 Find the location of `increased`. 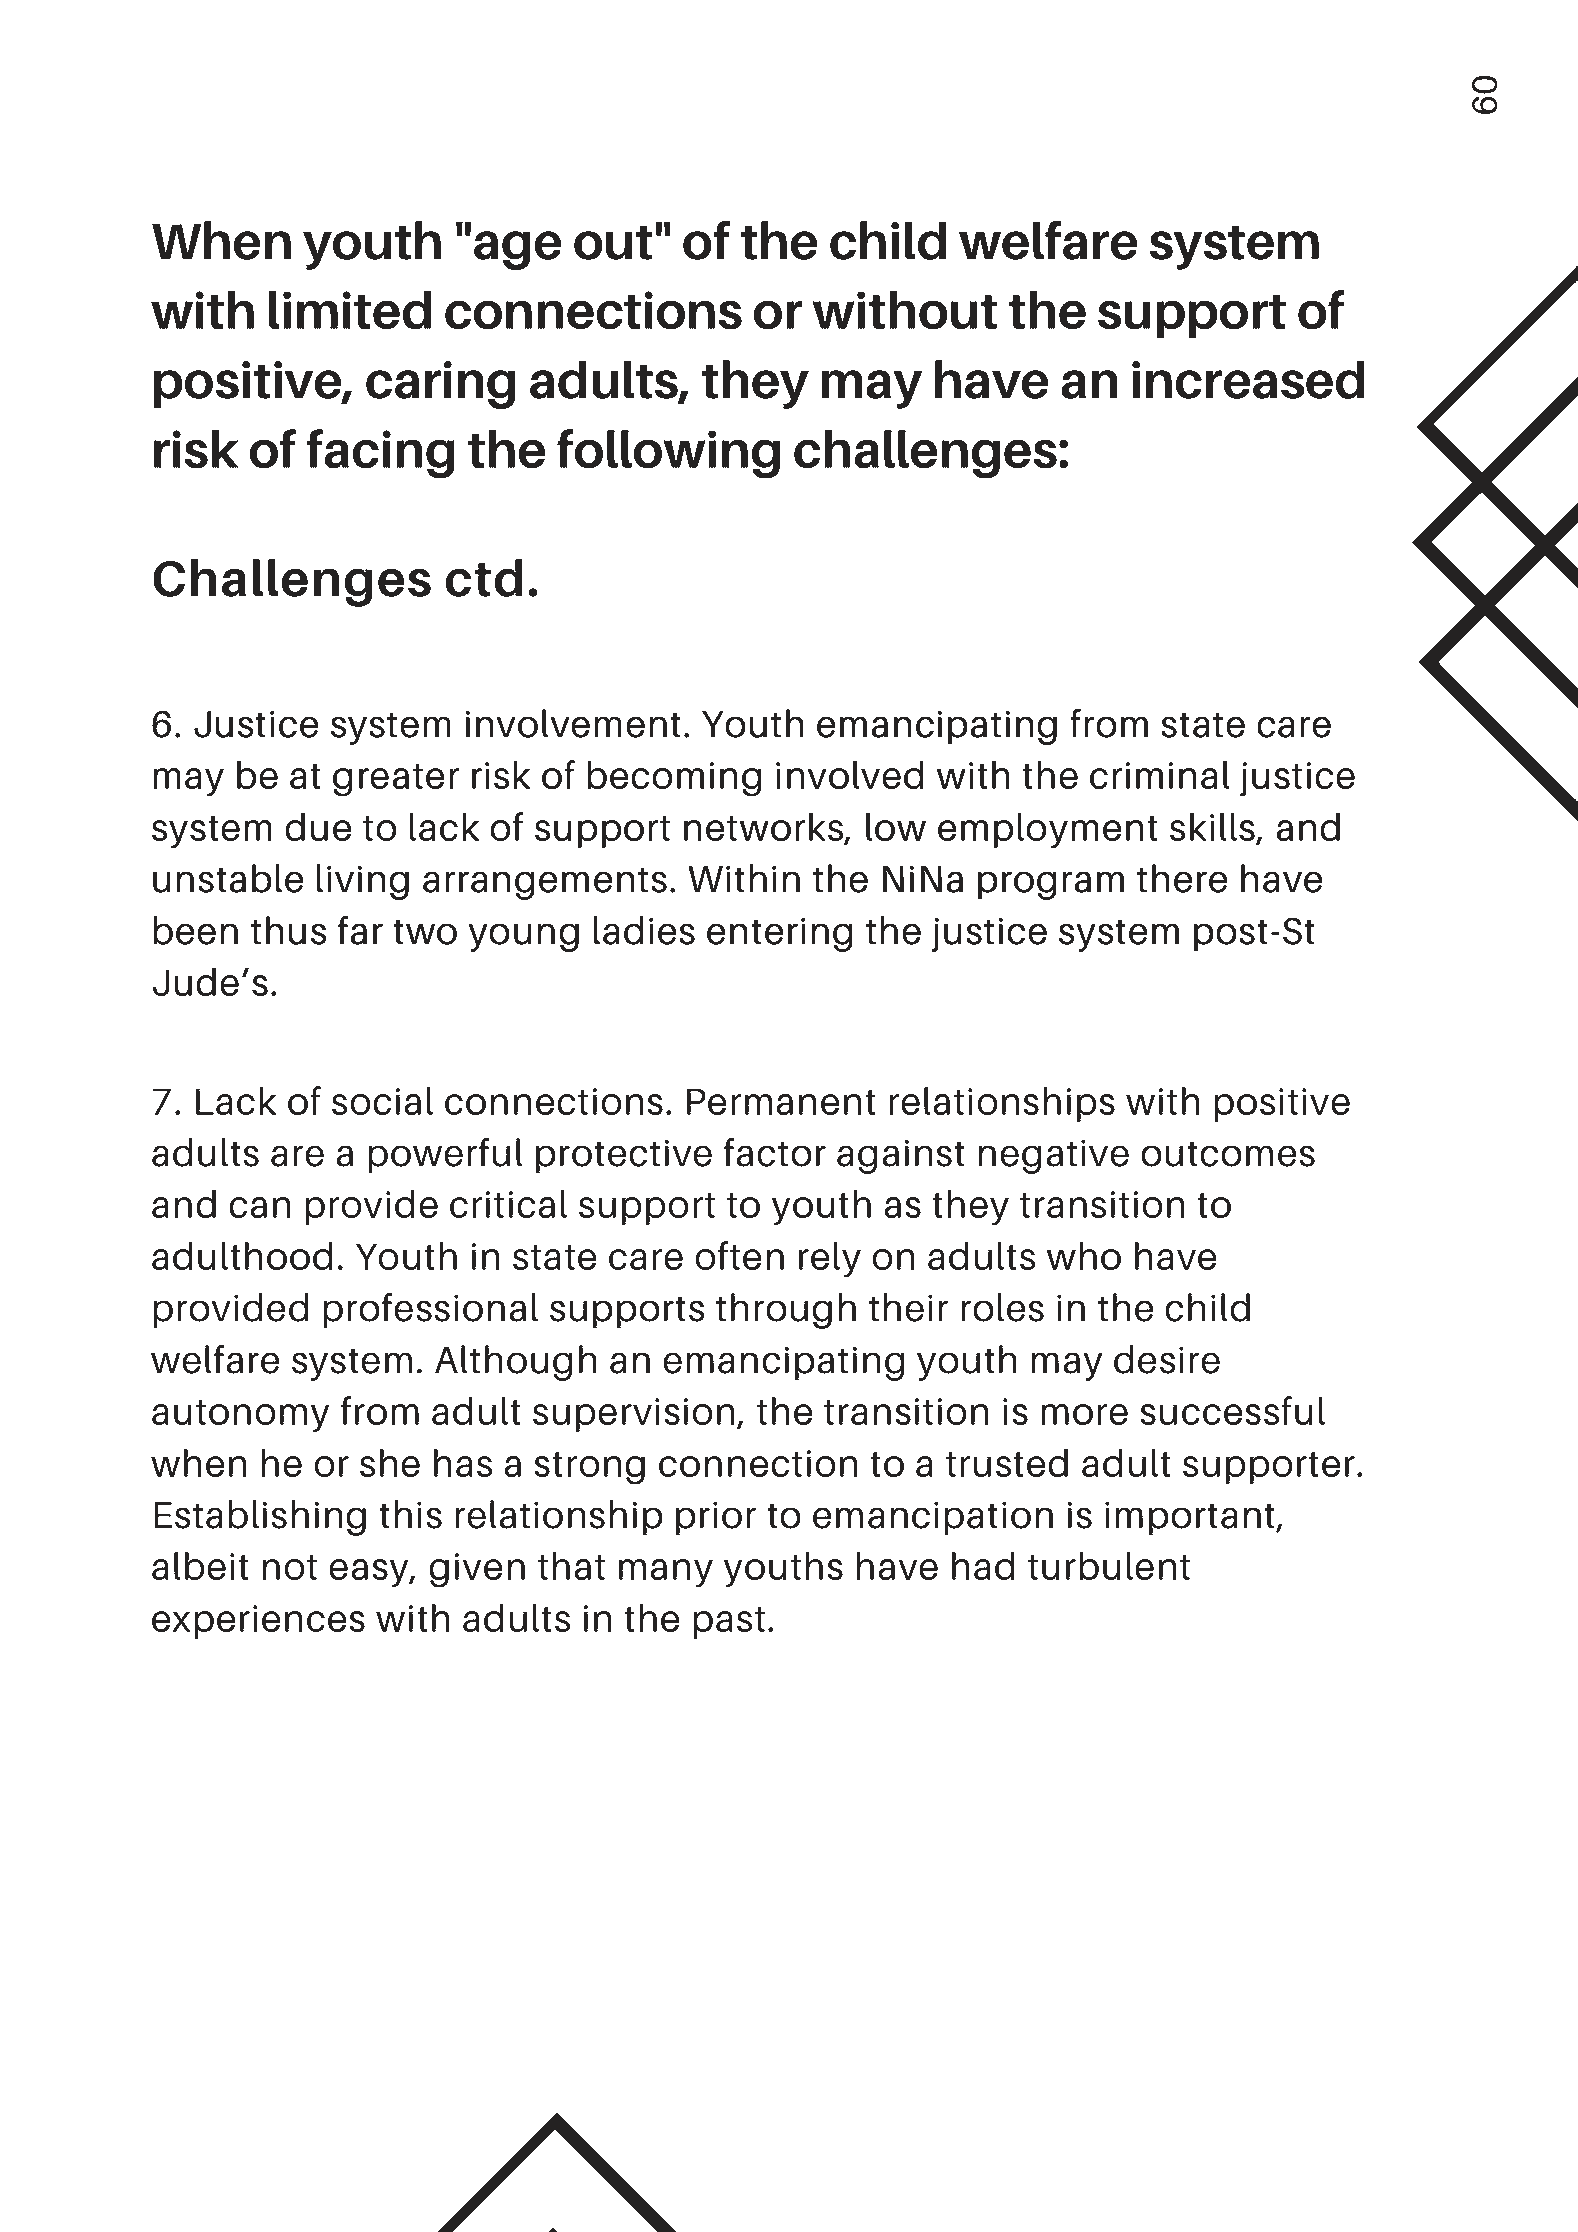

increased is located at coordinates (1248, 379).
